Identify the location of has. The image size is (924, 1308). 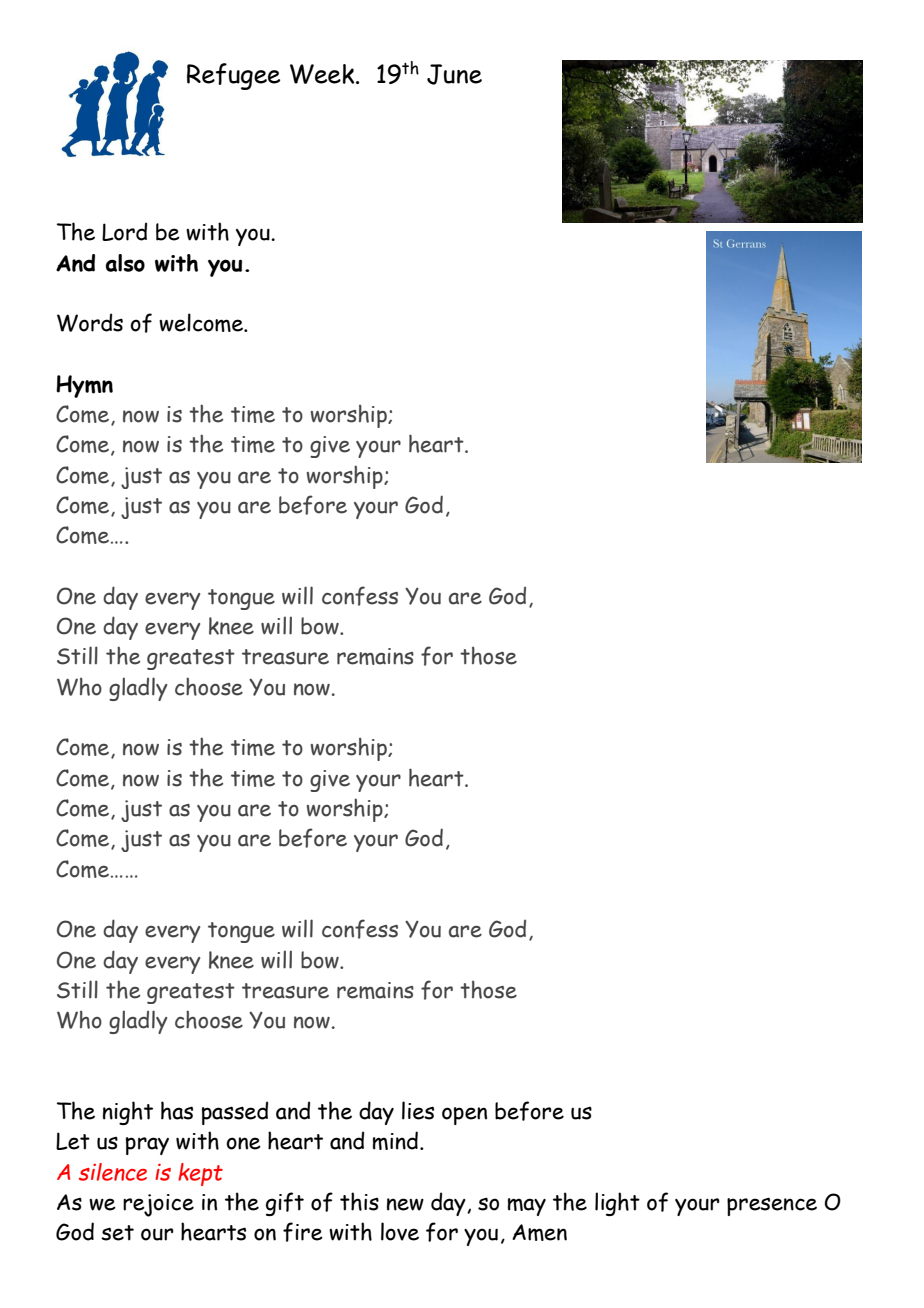
(177, 1110).
